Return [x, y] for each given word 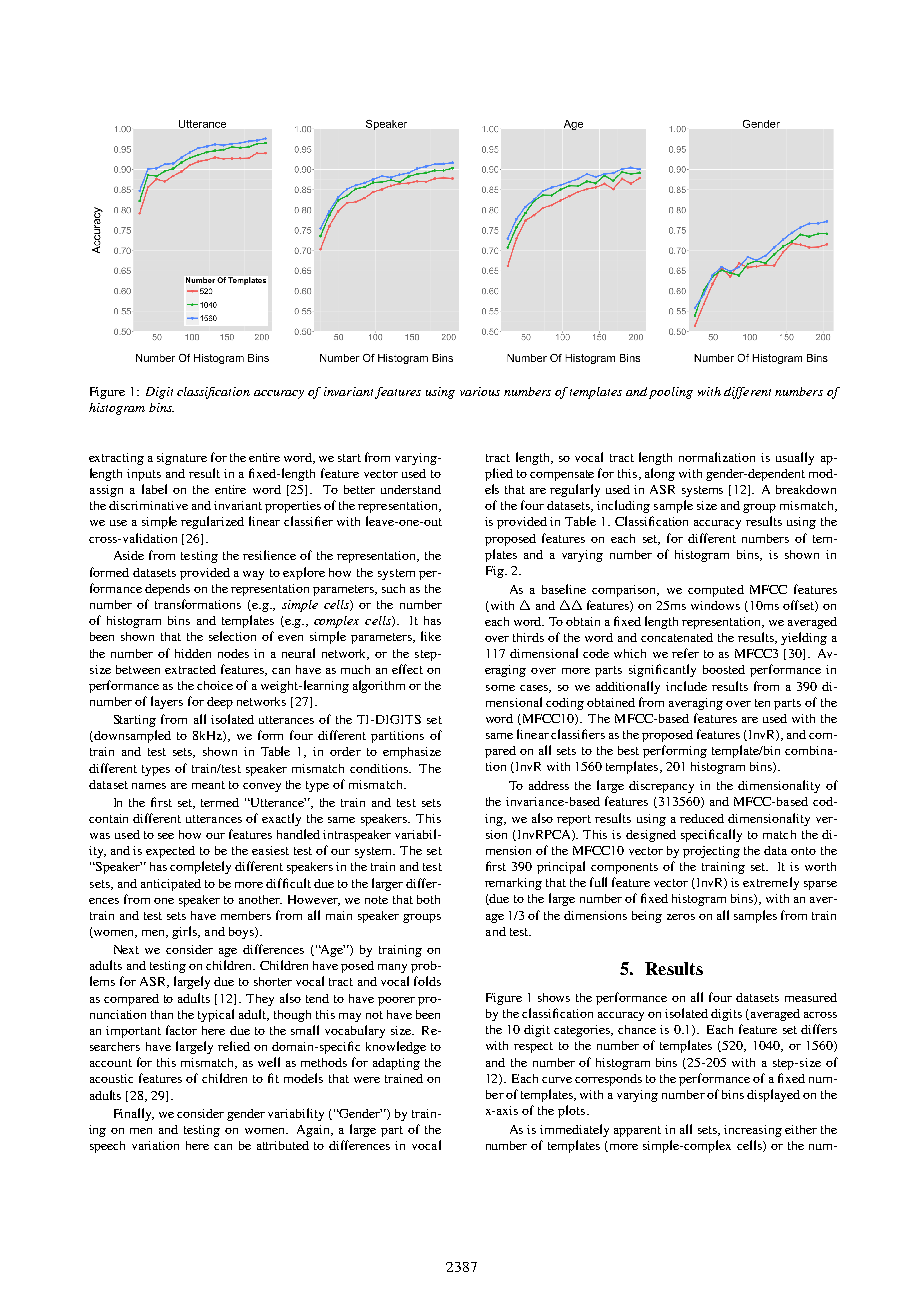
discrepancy [661, 787]
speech [107, 1147]
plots [571, 1111]
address [549, 785]
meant [208, 785]
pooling [671, 393]
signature [182, 459]
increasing [753, 1131]
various [480, 391]
